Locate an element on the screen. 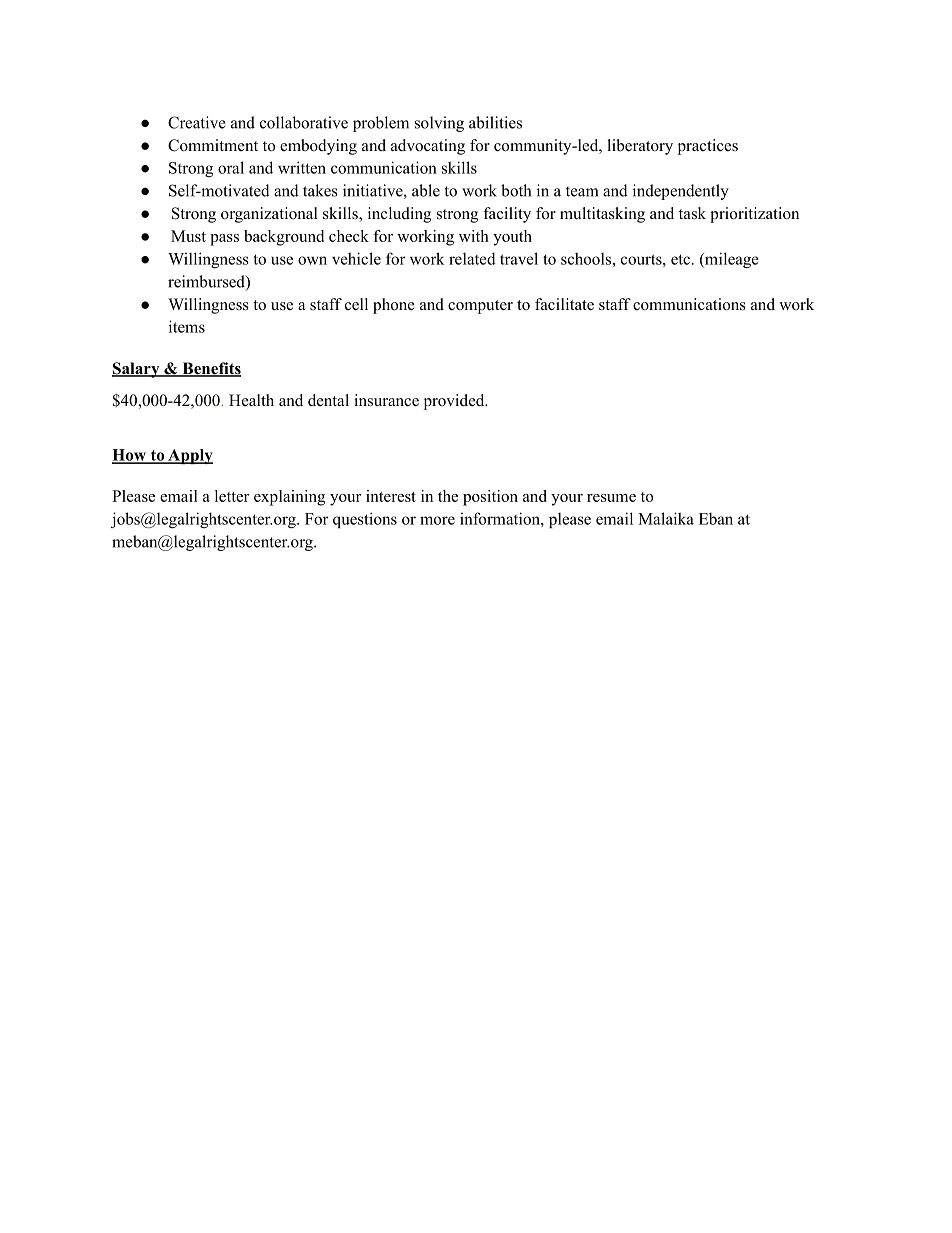 This screenshot has width=952, height=1233. letter is located at coordinates (232, 496).
